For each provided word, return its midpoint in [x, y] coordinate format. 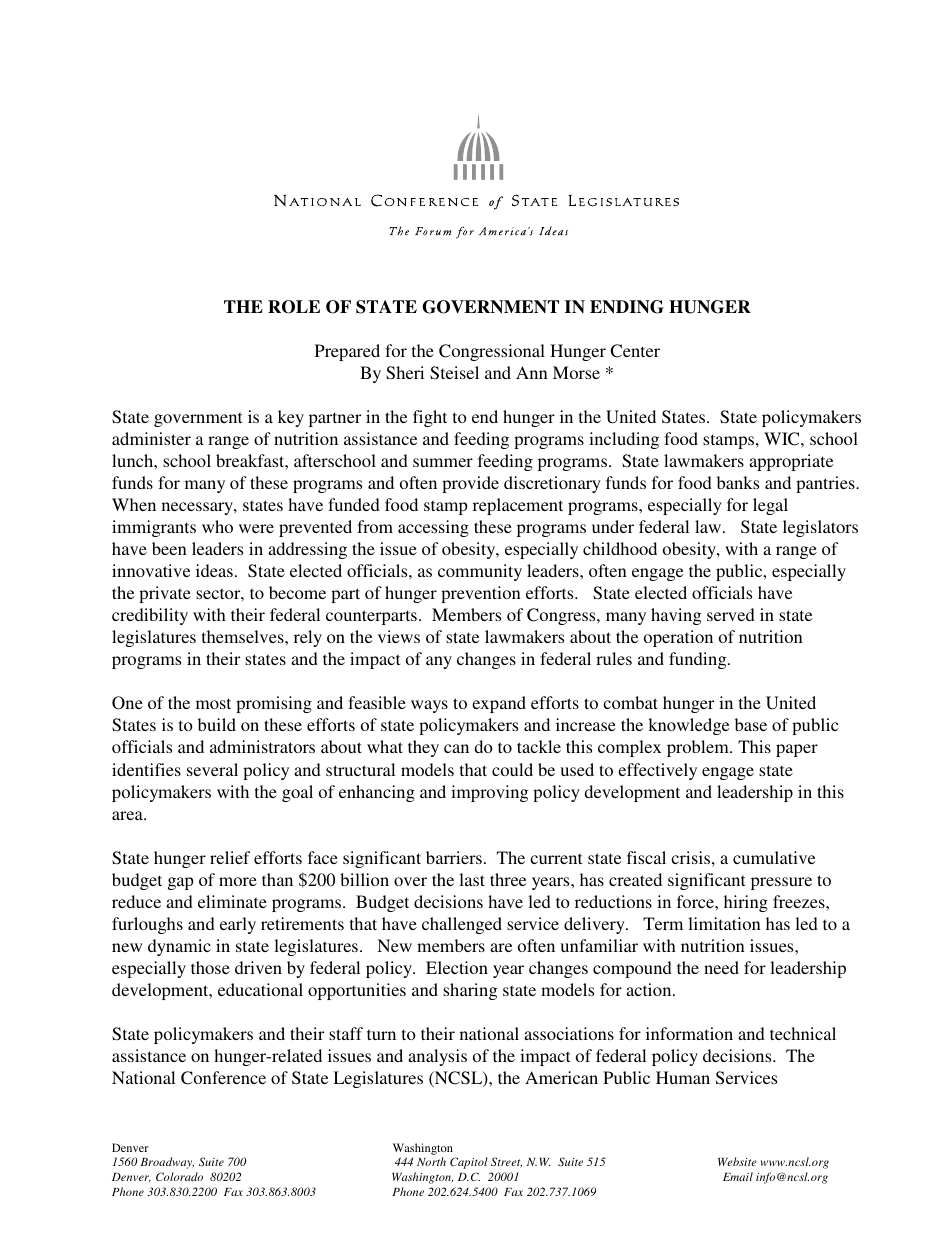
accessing [433, 528]
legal [770, 506]
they [423, 748]
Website [737, 1161]
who [217, 526]
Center [635, 351]
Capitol [469, 1163]
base [751, 724]
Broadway [167, 1163]
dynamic [179, 947]
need [721, 967]
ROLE [294, 307]
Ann [532, 372]
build [217, 724]
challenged [462, 925]
